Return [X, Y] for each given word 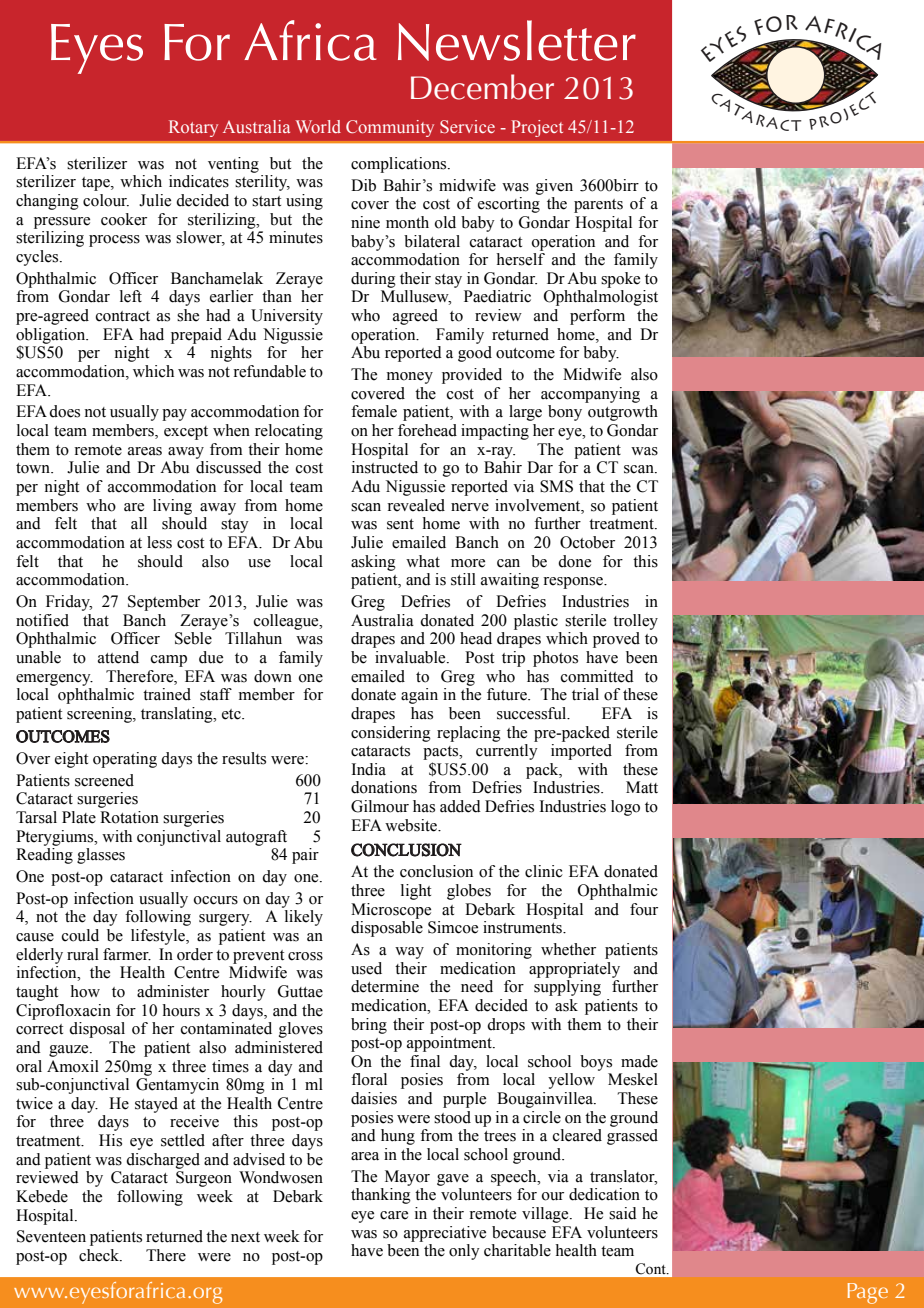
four [644, 909]
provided [472, 376]
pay [174, 415]
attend [118, 657]
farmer [127, 954]
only [464, 1252]
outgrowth [623, 413]
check [100, 1255]
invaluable [411, 657]
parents [598, 206]
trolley [635, 622]
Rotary [193, 128]
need [477, 986]
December [482, 87]
